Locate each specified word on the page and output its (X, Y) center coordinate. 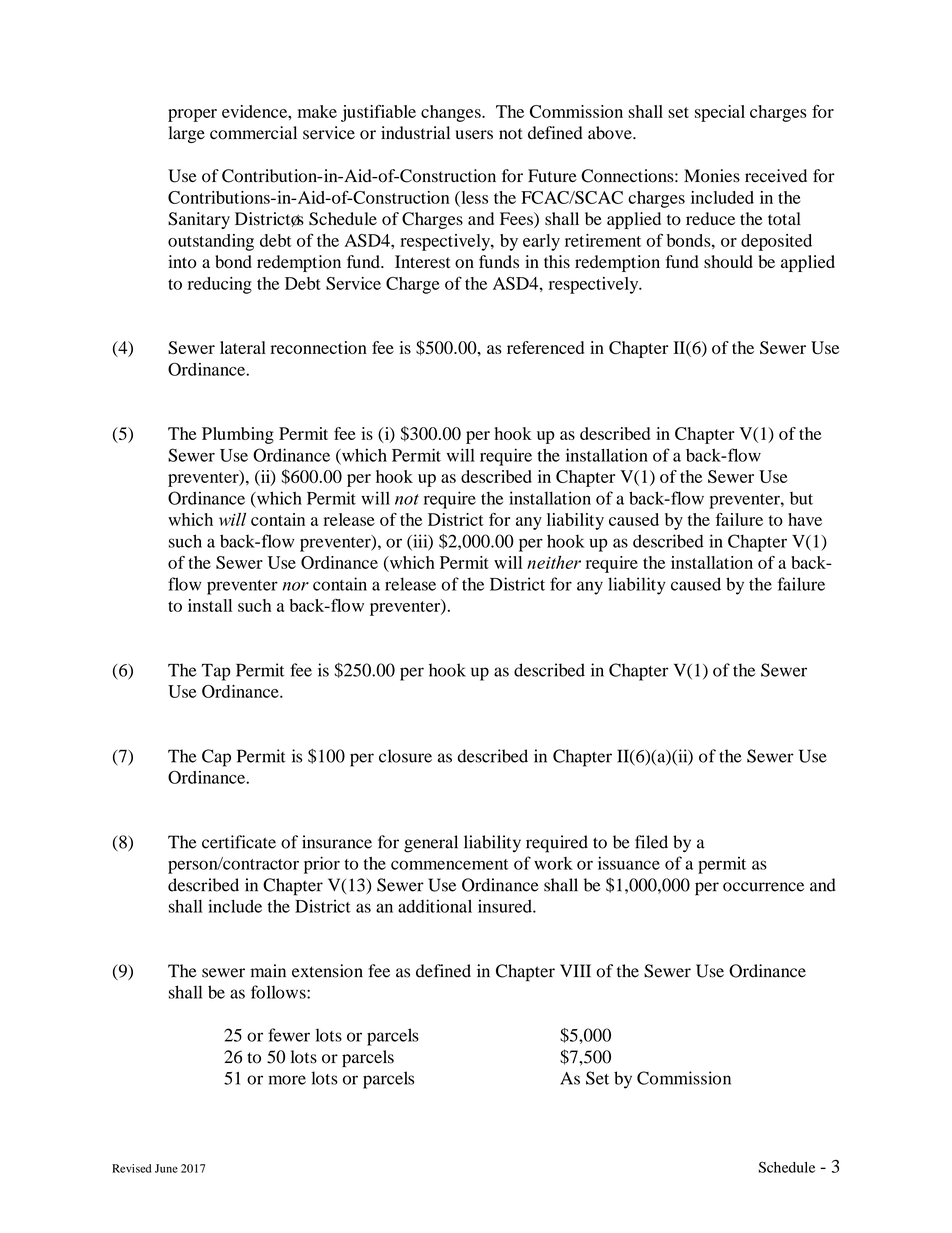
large (187, 134)
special (720, 113)
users (474, 135)
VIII (575, 970)
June (166, 1168)
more (287, 1080)
